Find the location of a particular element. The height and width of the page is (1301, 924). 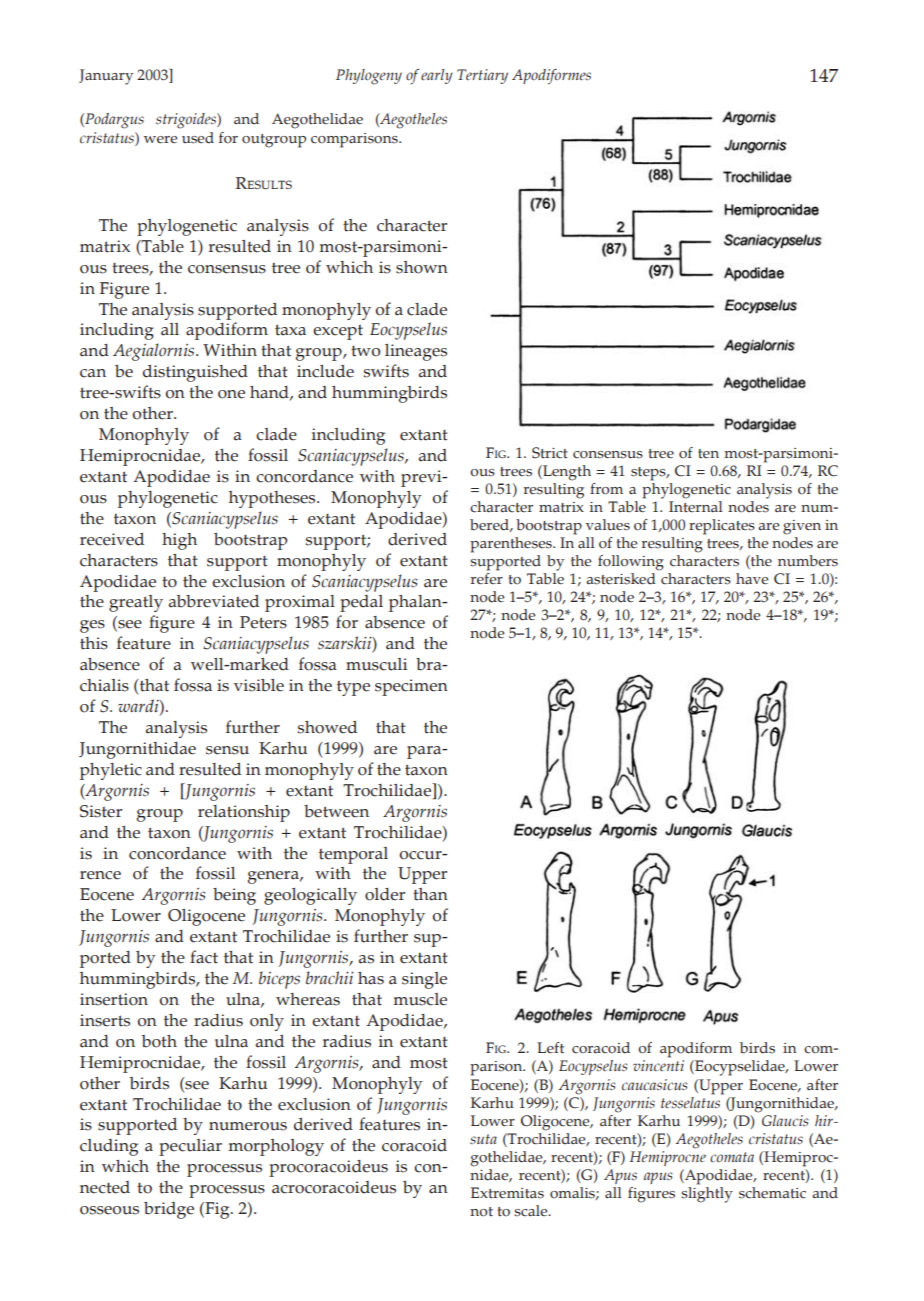

peculiar is located at coordinates (190, 1147).
